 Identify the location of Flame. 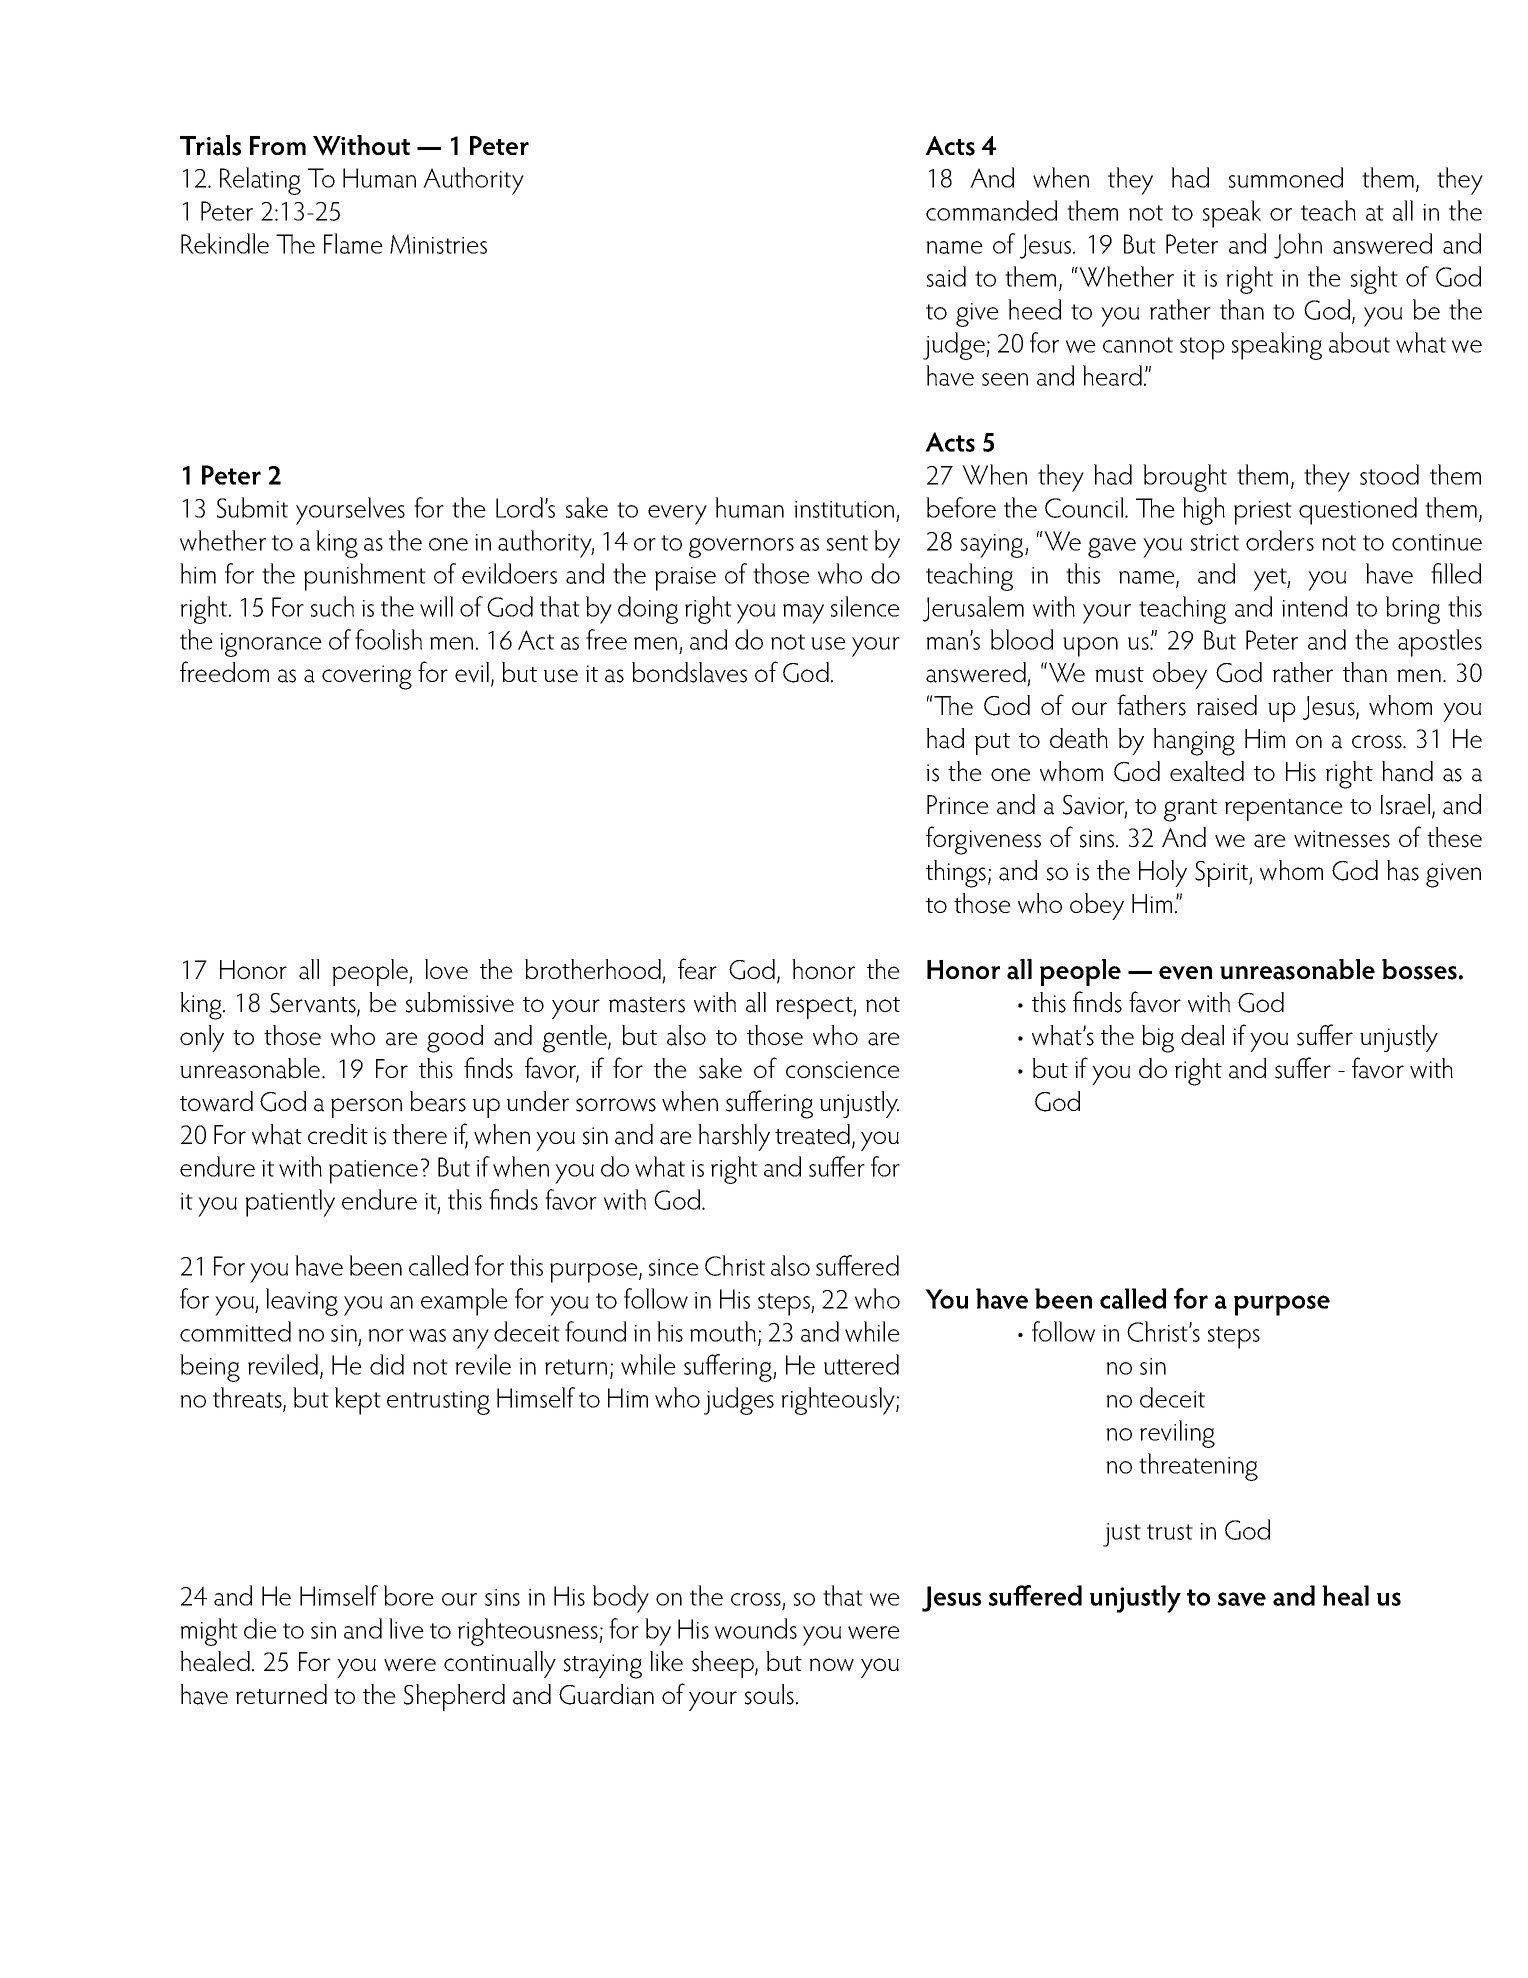
(353, 243).
